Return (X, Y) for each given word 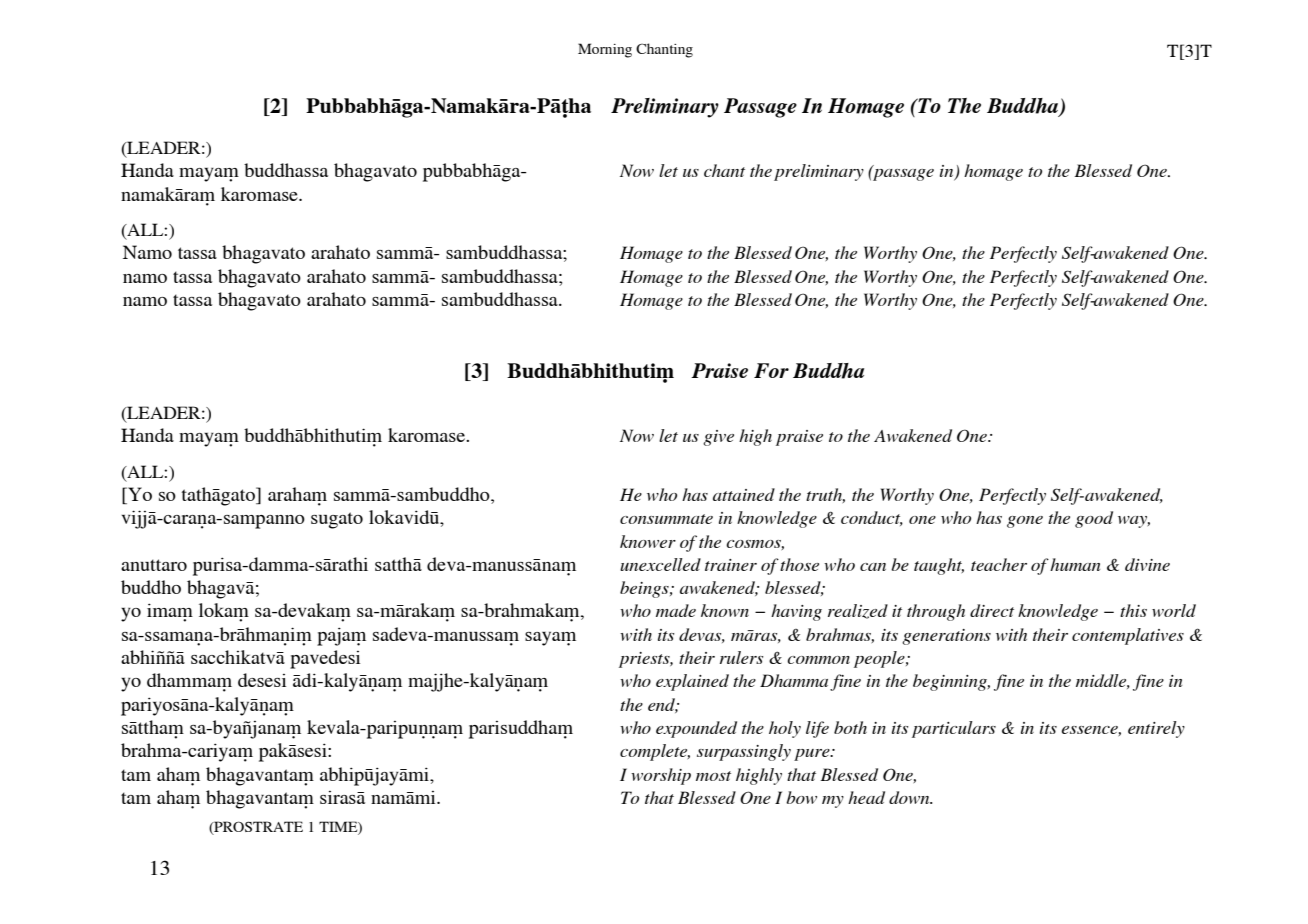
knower (648, 541)
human (1075, 564)
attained (744, 494)
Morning (605, 50)
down (910, 797)
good (1094, 519)
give (718, 438)
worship (661, 776)
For (771, 370)
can (873, 567)
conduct (872, 518)
